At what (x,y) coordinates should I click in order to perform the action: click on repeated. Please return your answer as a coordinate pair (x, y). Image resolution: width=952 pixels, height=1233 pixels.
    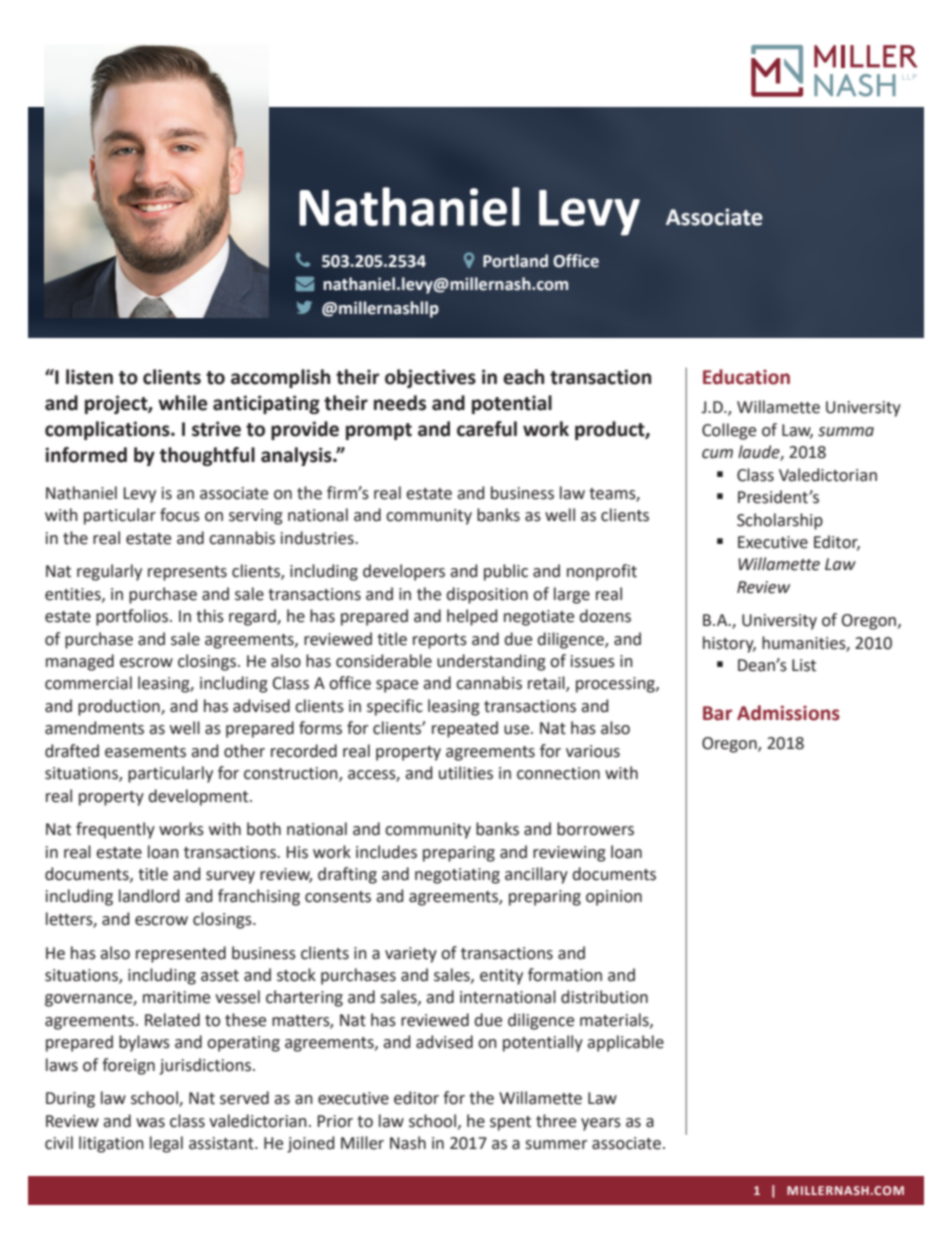
    Looking at the image, I should click on (465, 729).
